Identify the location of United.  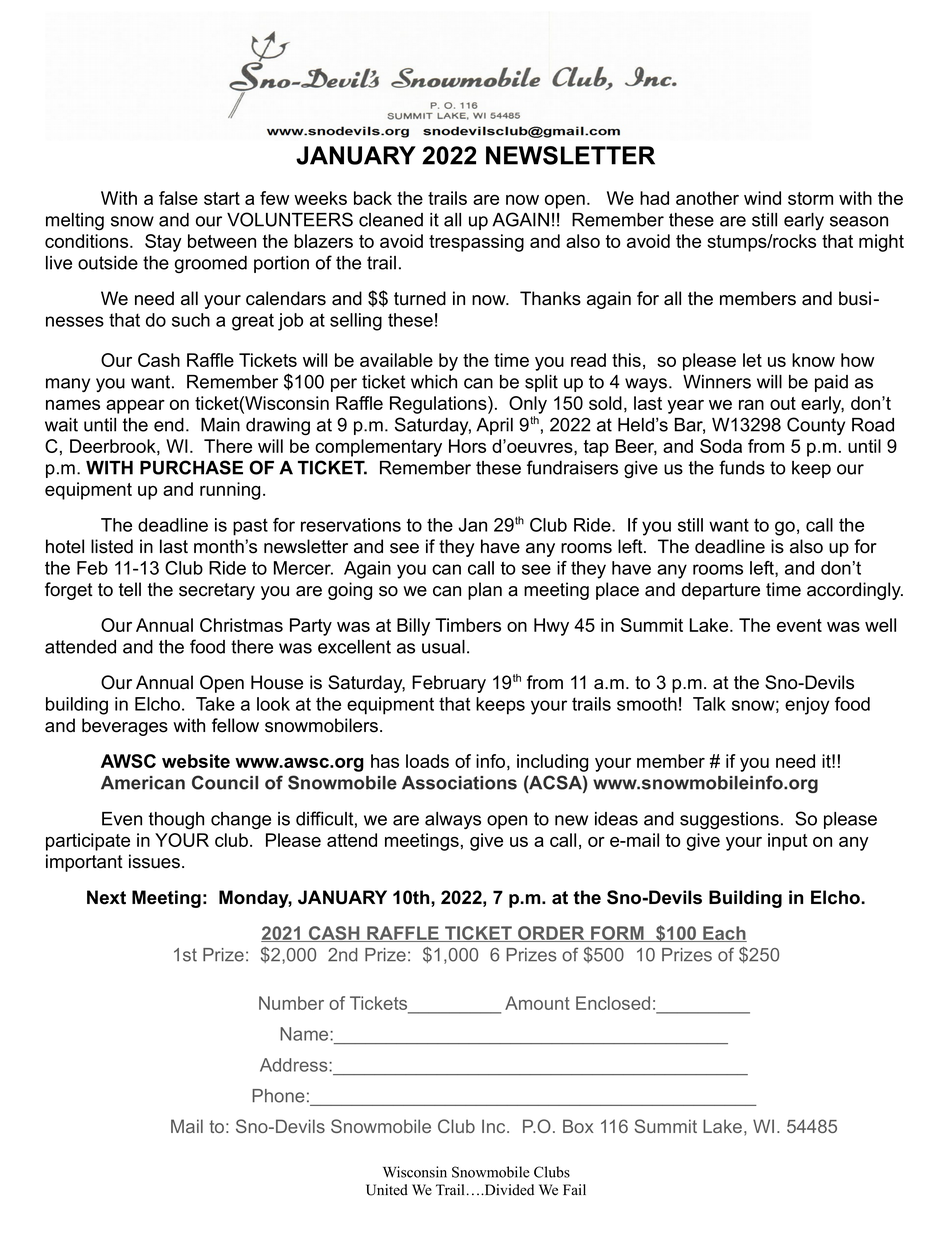
(387, 1190).
